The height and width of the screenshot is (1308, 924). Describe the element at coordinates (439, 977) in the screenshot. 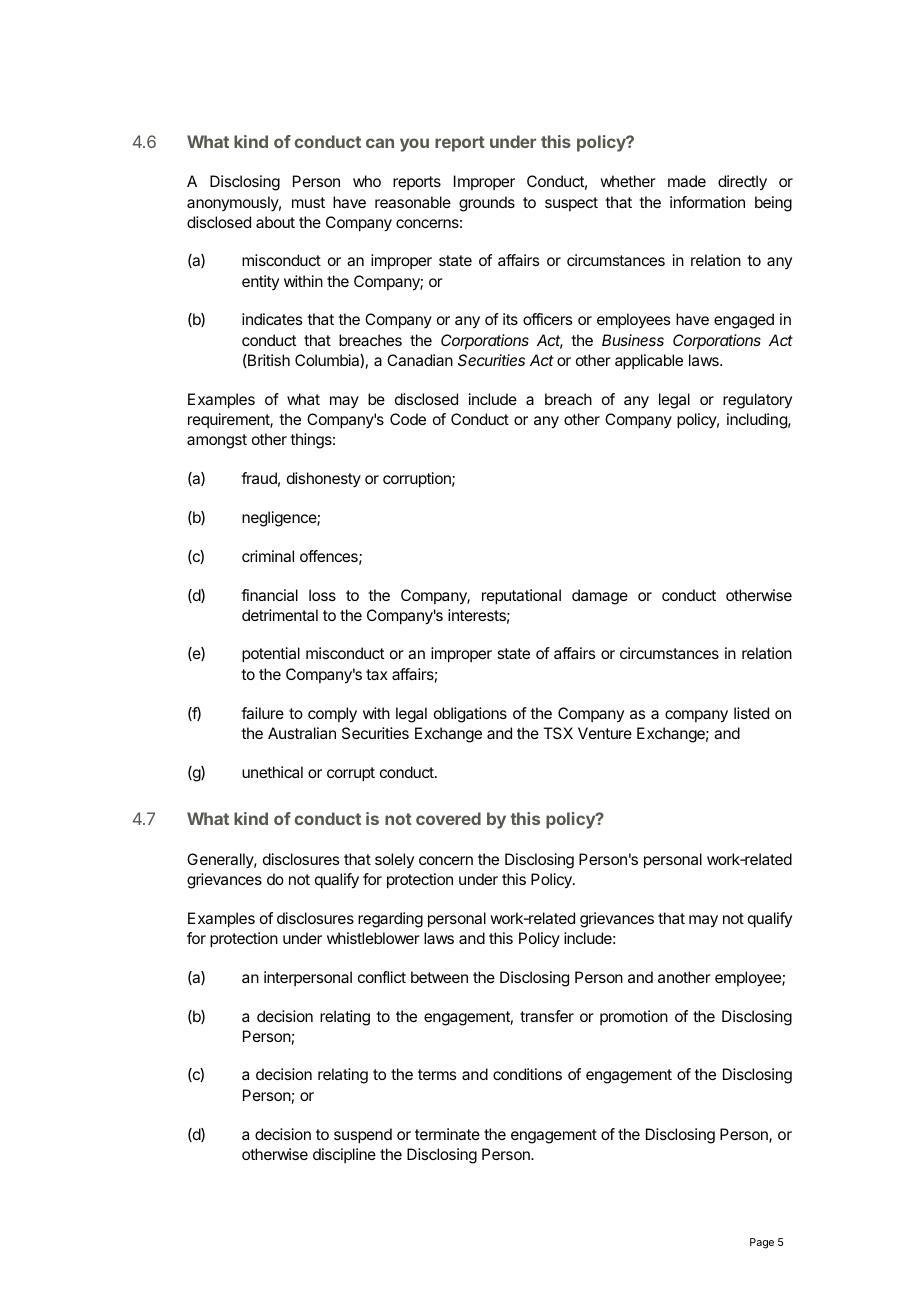

I see `between` at that location.
